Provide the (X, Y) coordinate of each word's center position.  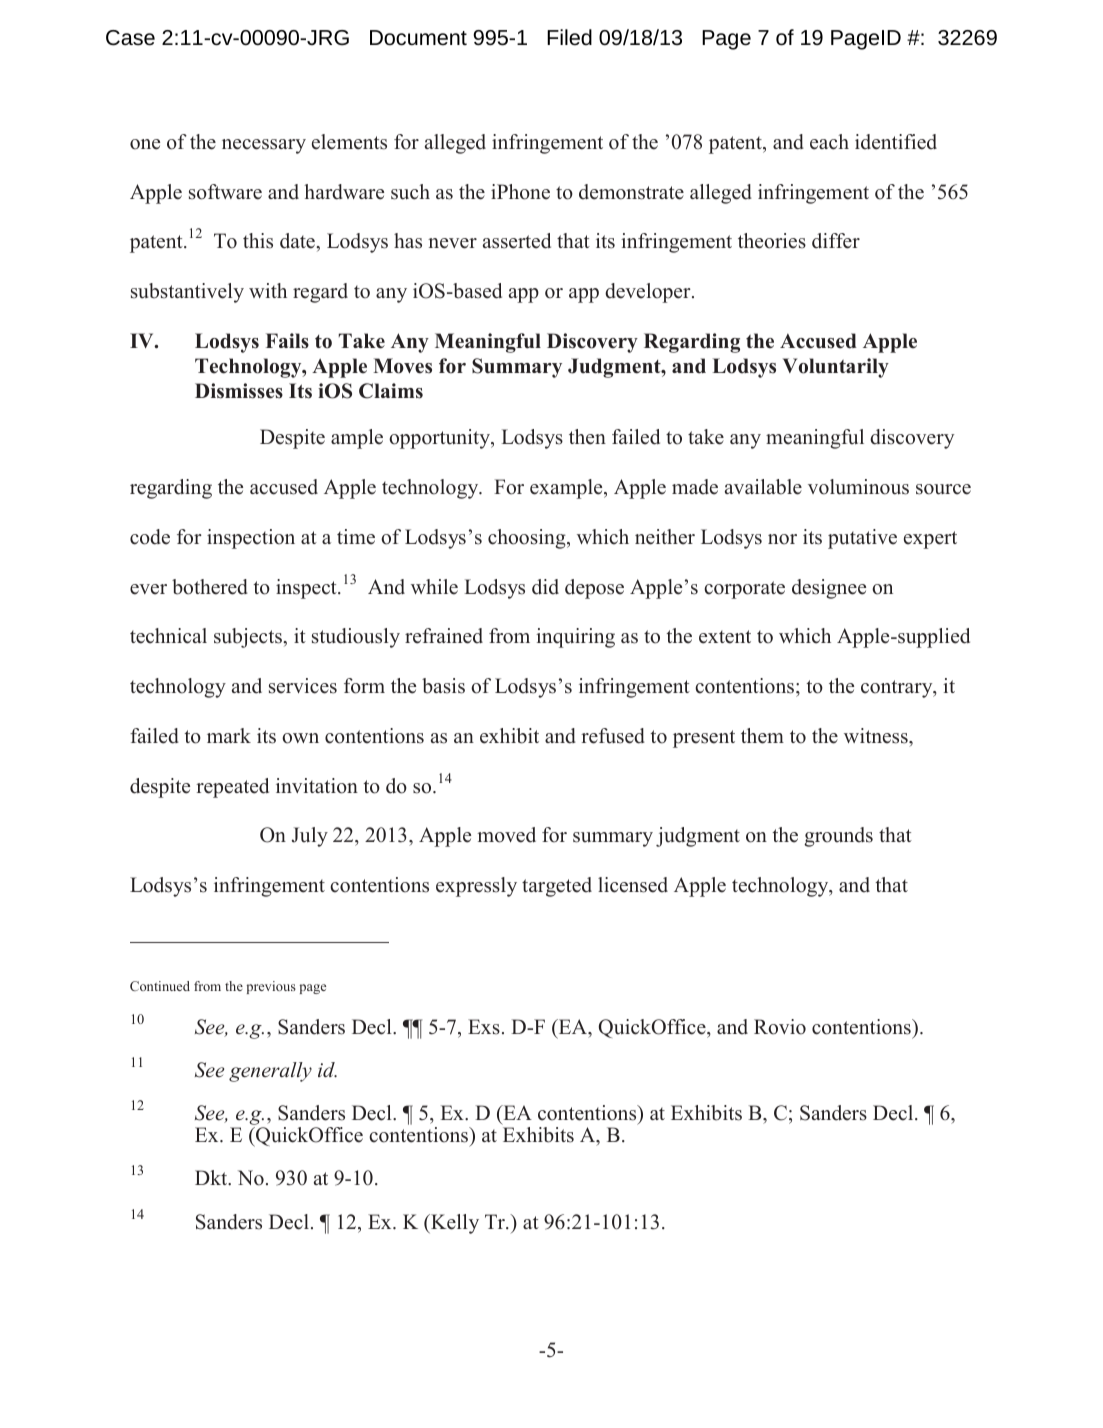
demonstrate (631, 192)
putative (862, 539)
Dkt (212, 1178)
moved (506, 835)
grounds (838, 837)
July (310, 837)
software (225, 192)
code (150, 537)
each (829, 142)
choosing (528, 539)
